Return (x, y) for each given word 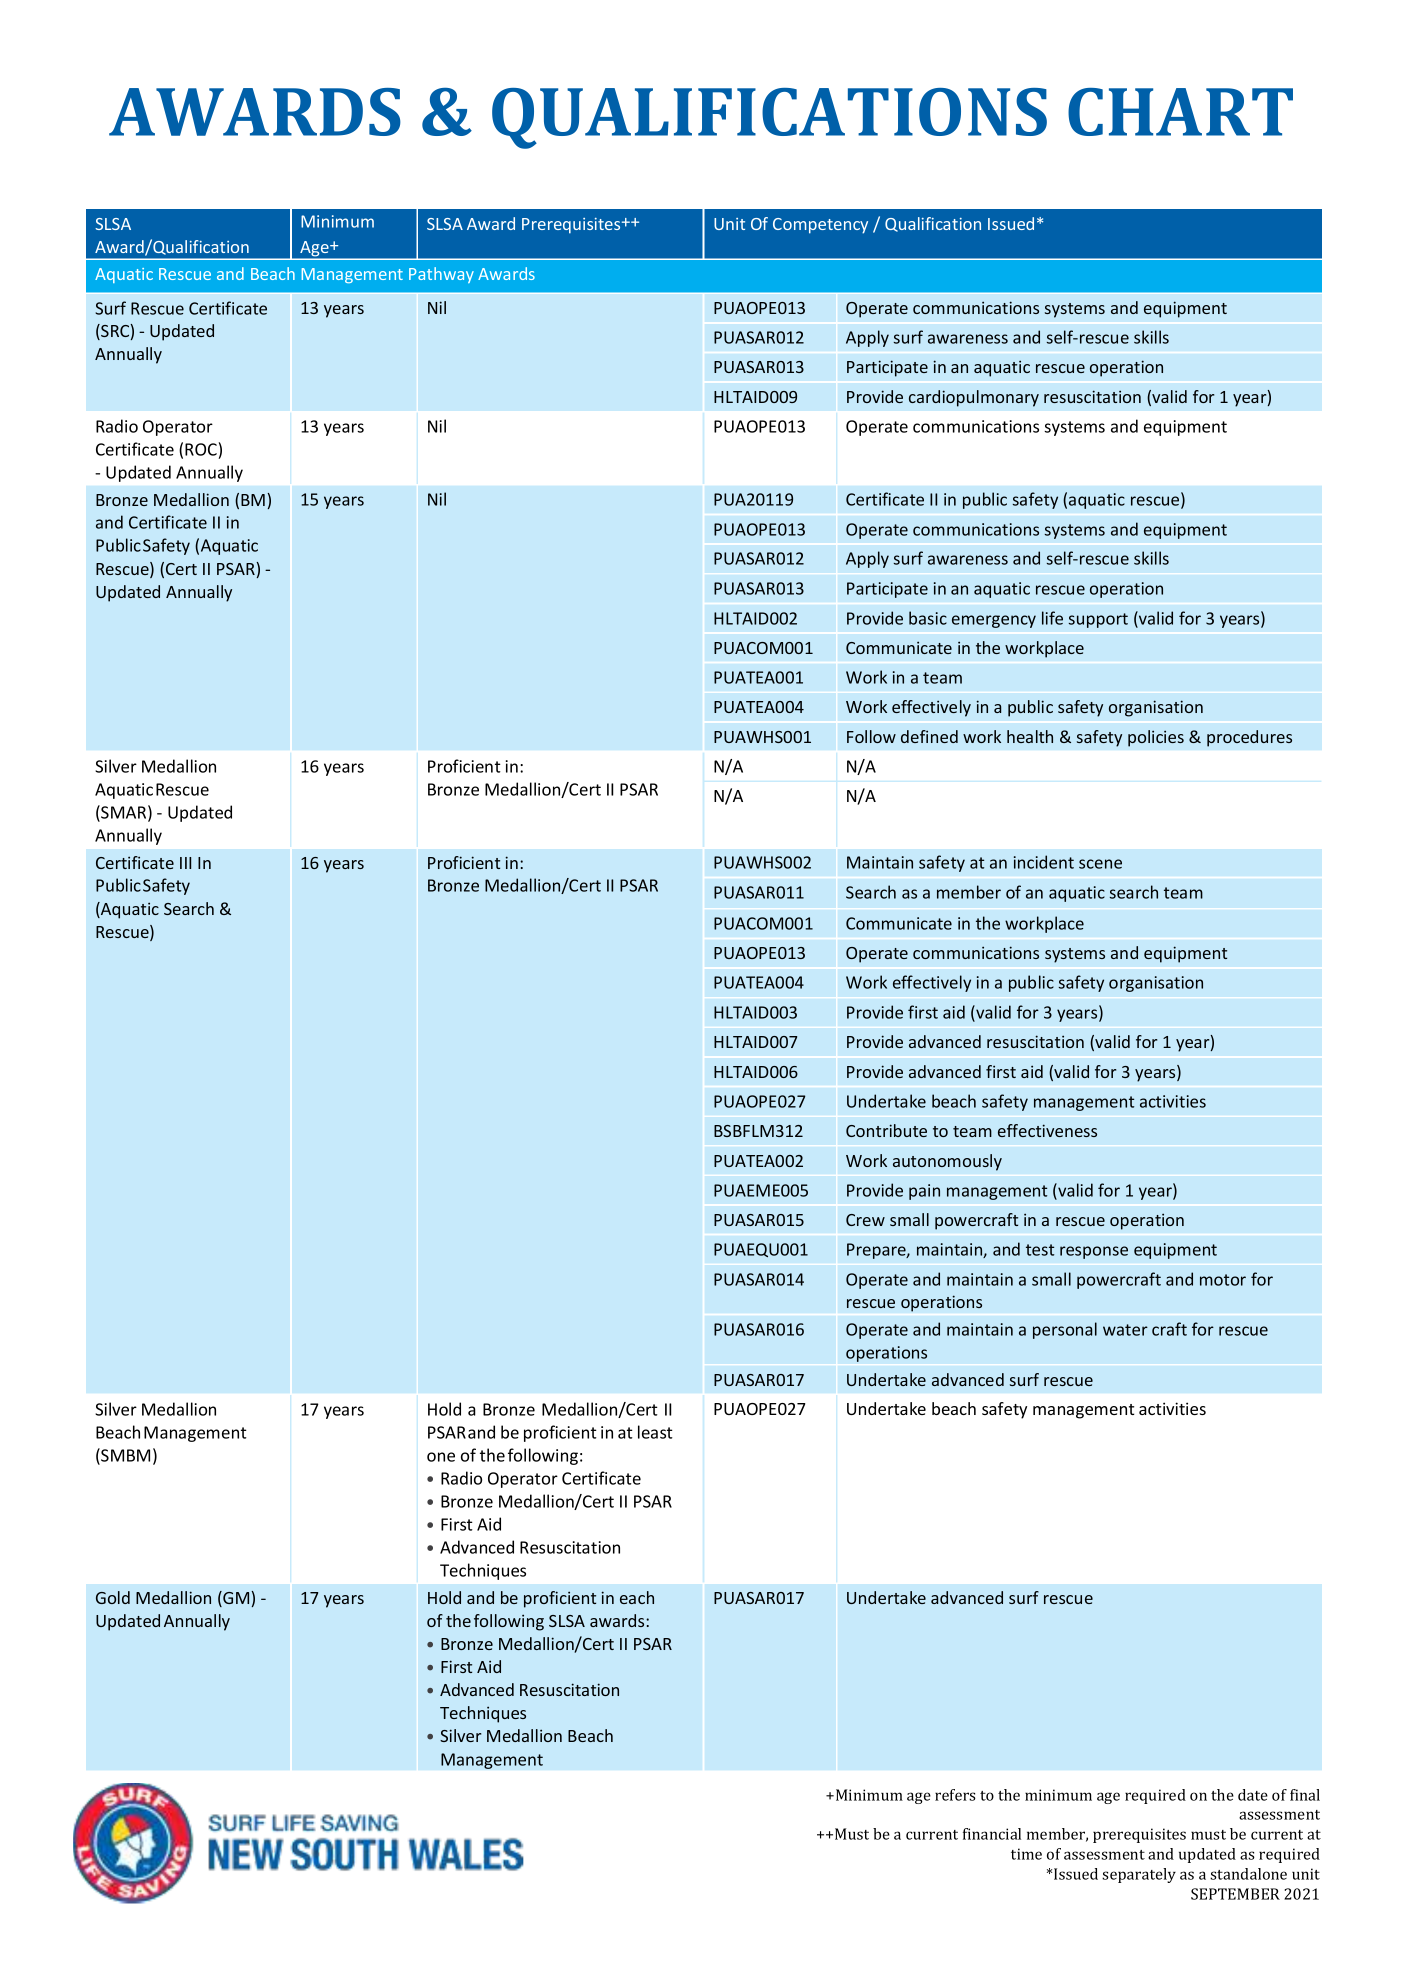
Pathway (441, 275)
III (185, 863)
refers (955, 1795)
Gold (113, 1597)
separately (1139, 1875)
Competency (820, 226)
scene (1100, 864)
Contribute (886, 1130)
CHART (1180, 112)
